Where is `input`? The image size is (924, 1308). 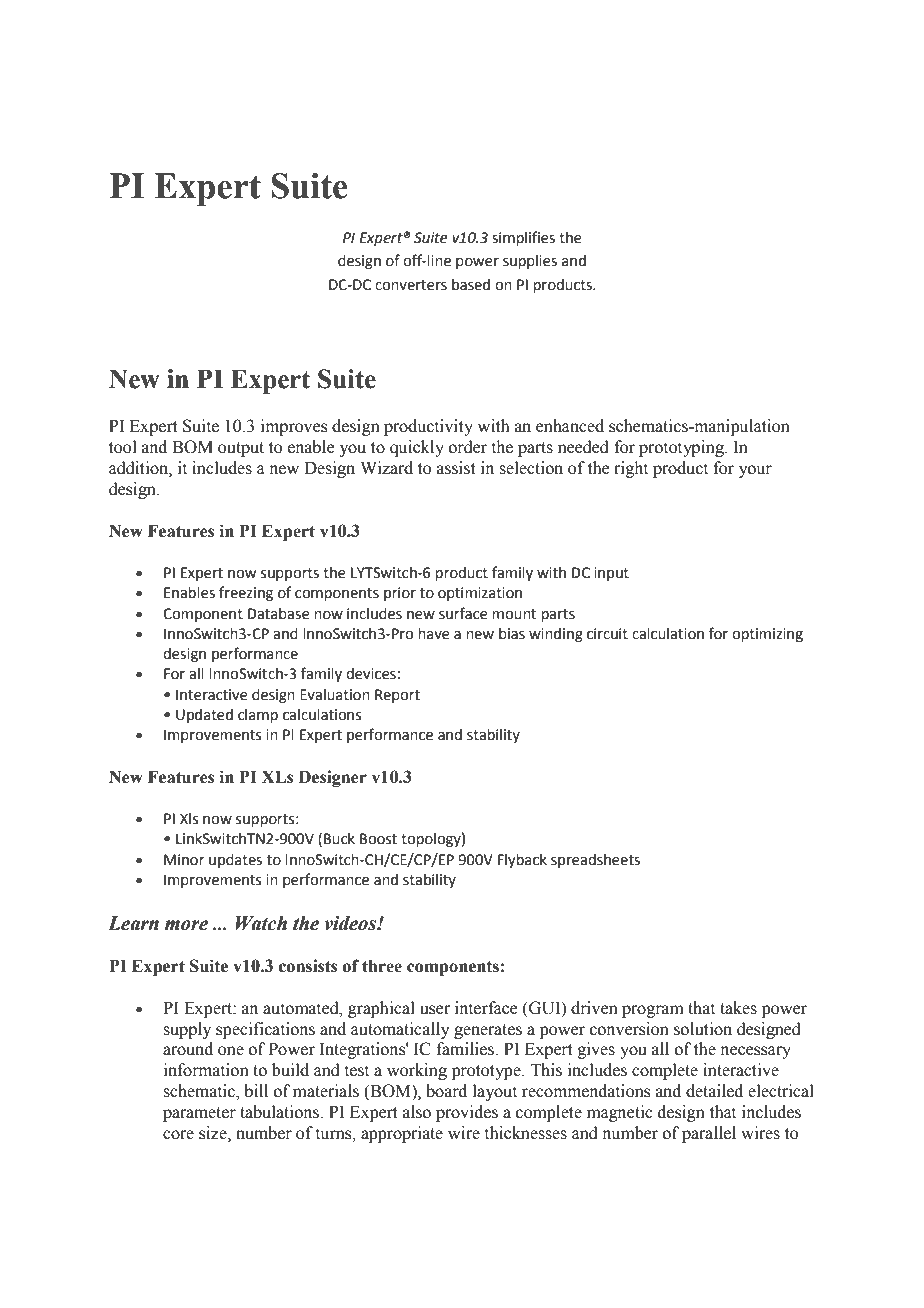 input is located at coordinates (611, 574).
